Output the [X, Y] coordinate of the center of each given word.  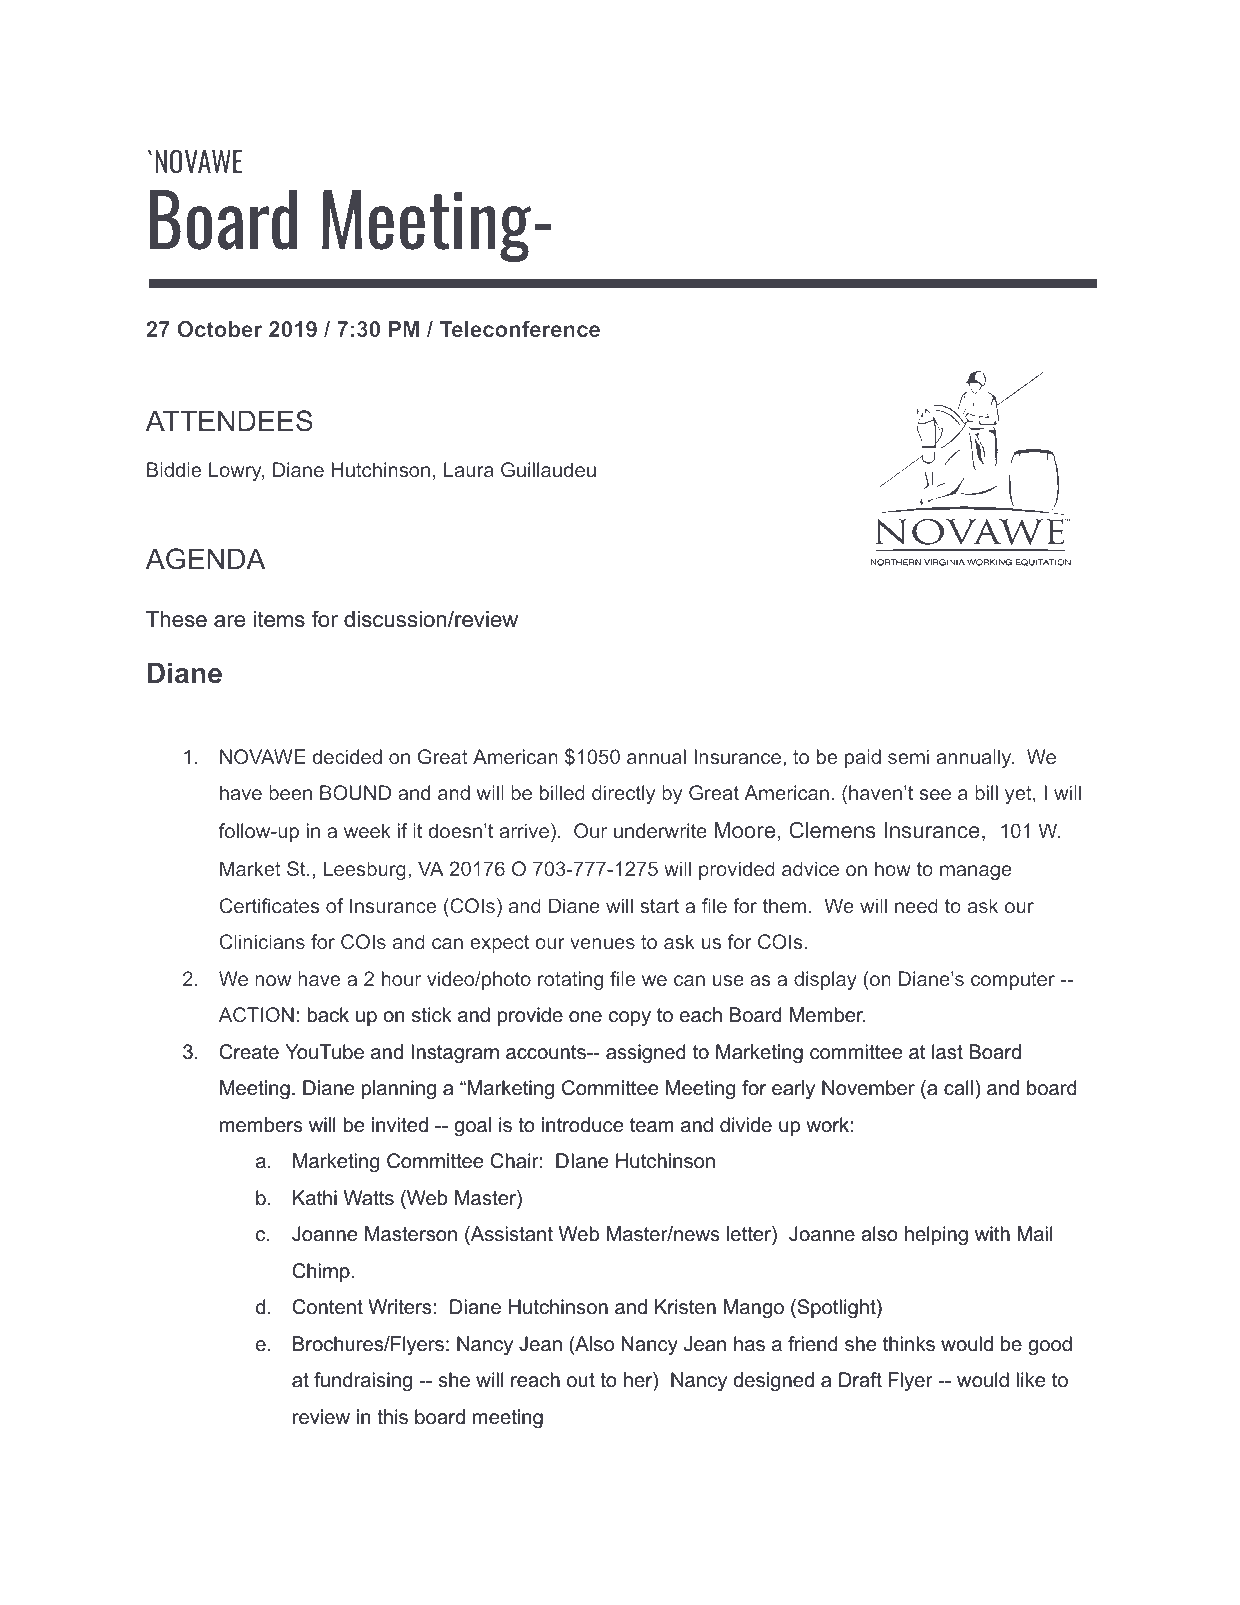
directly [623, 794]
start [659, 906]
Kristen [685, 1307]
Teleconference [520, 329]
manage [976, 872]
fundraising [363, 1382]
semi [908, 756]
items [279, 619]
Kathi [315, 1198]
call [958, 1088]
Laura [469, 469]
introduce [582, 1125]
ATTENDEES [229, 421]
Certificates [270, 905]
